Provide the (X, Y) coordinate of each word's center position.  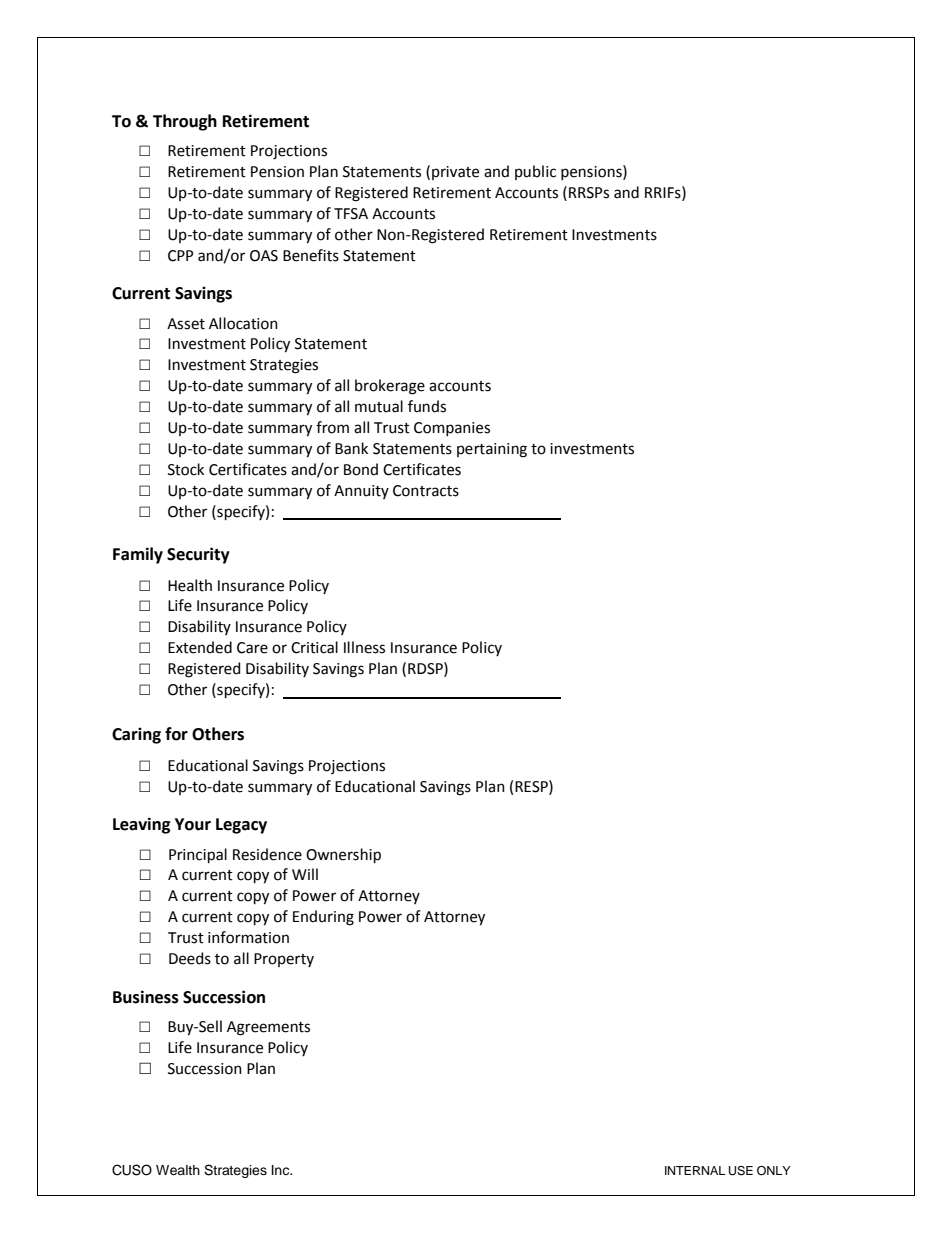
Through (185, 122)
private (455, 173)
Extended (200, 647)
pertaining (492, 450)
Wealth (178, 1170)
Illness (364, 647)
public (535, 172)
